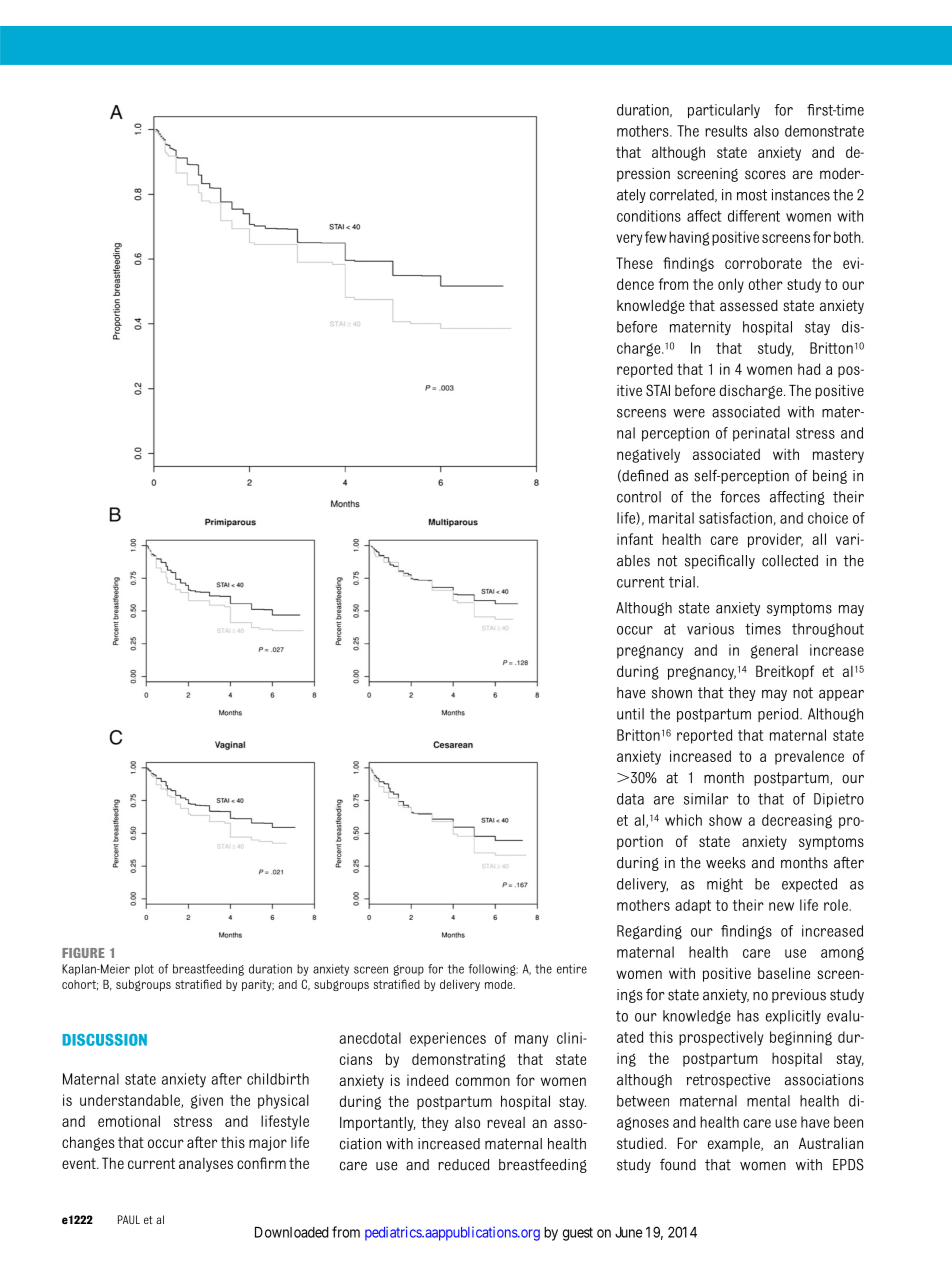  I want to click on conditions, so click(649, 216).
